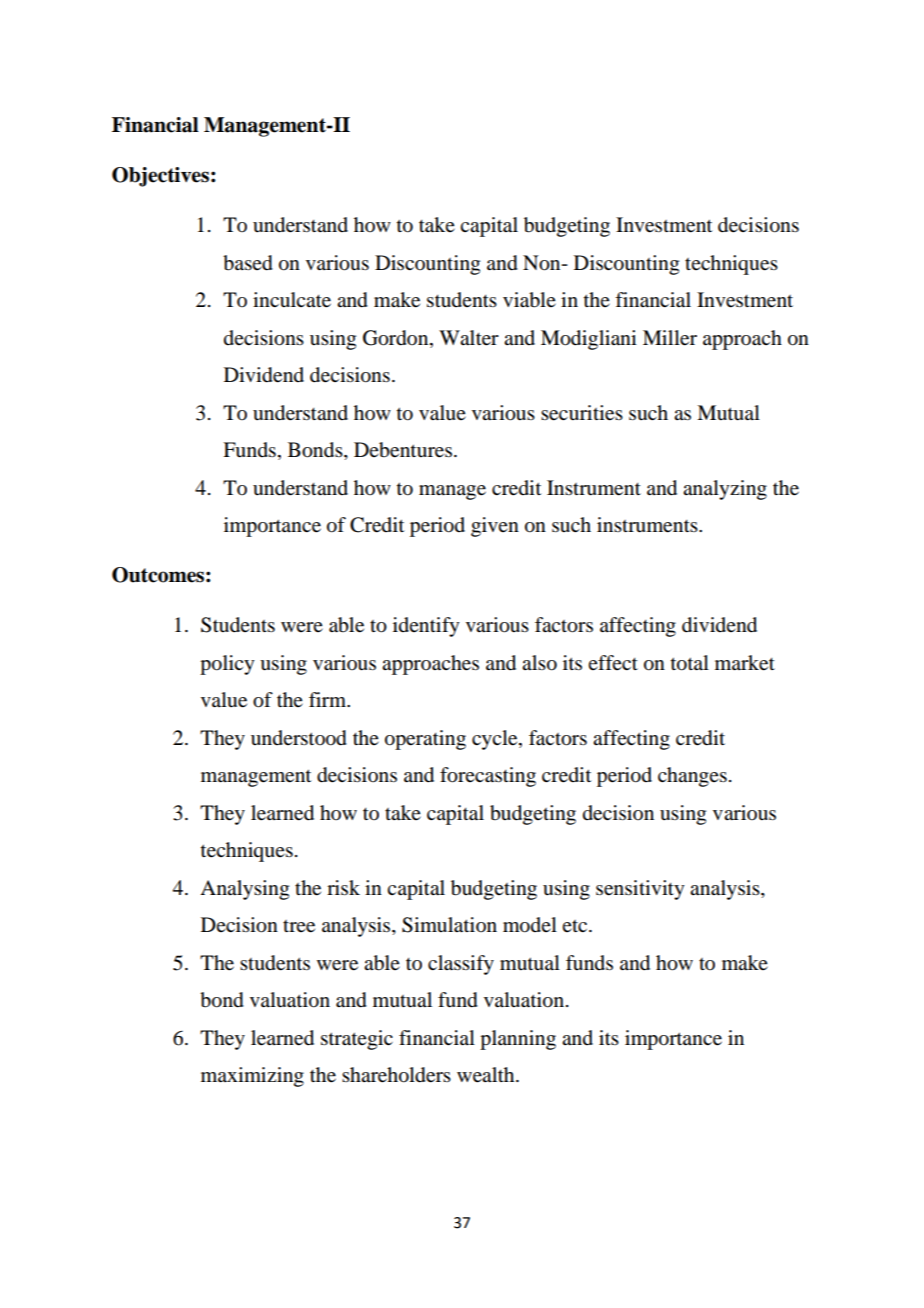 The image size is (924, 1308). Describe the element at coordinates (299, 738) in the image. I see `understood` at that location.
